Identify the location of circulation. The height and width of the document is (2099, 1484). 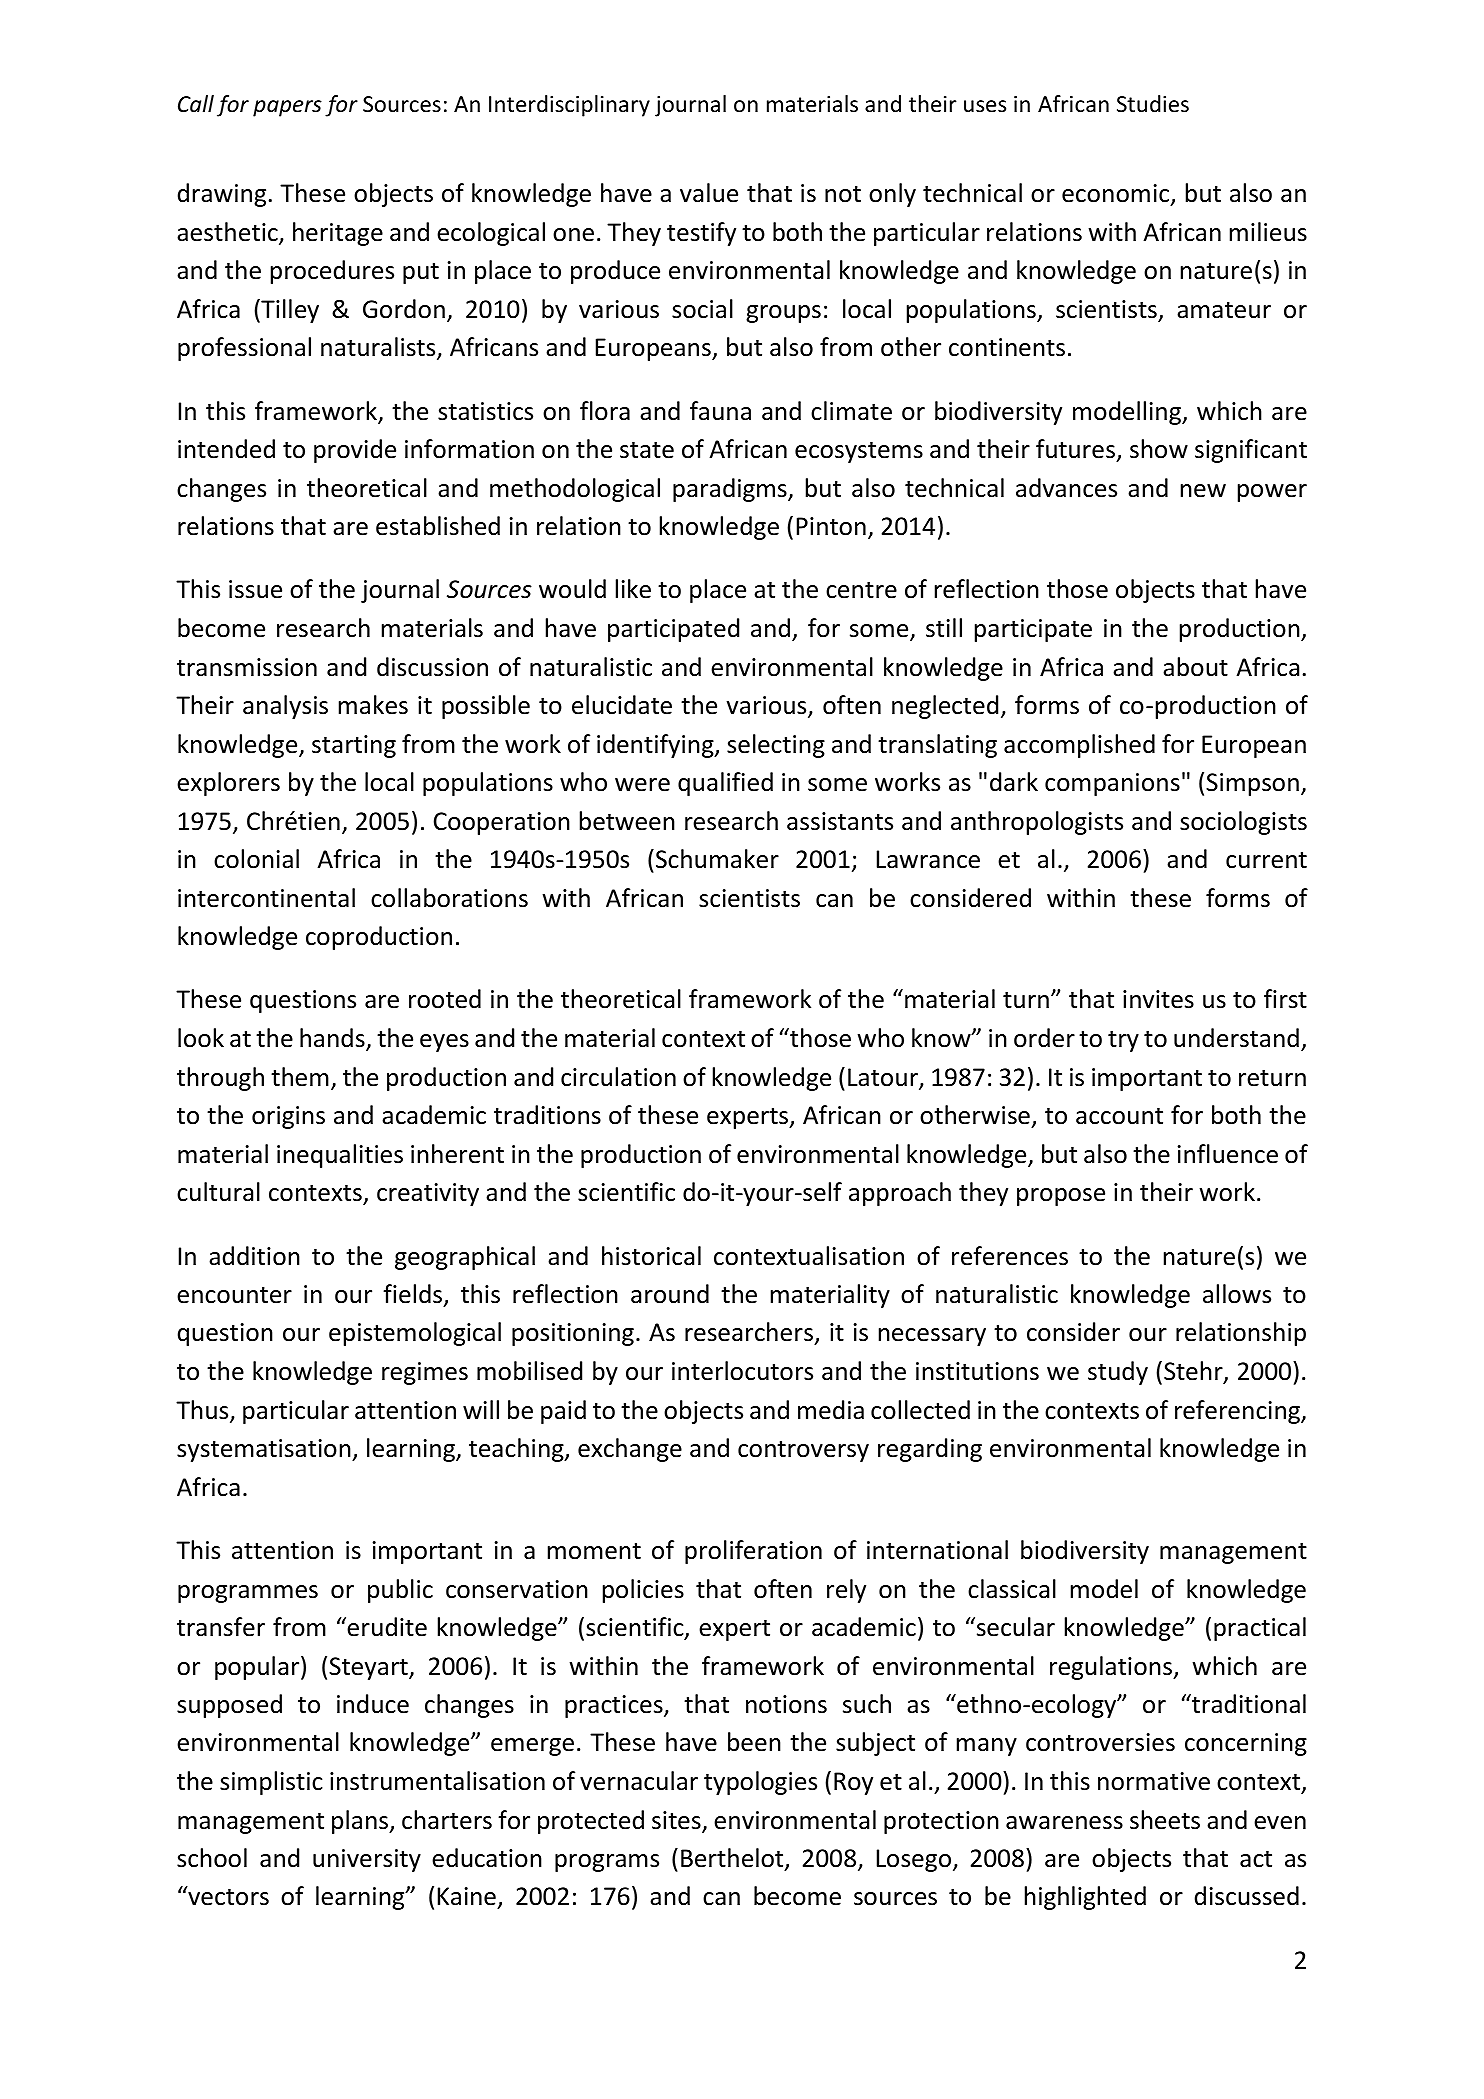
(618, 1077).
